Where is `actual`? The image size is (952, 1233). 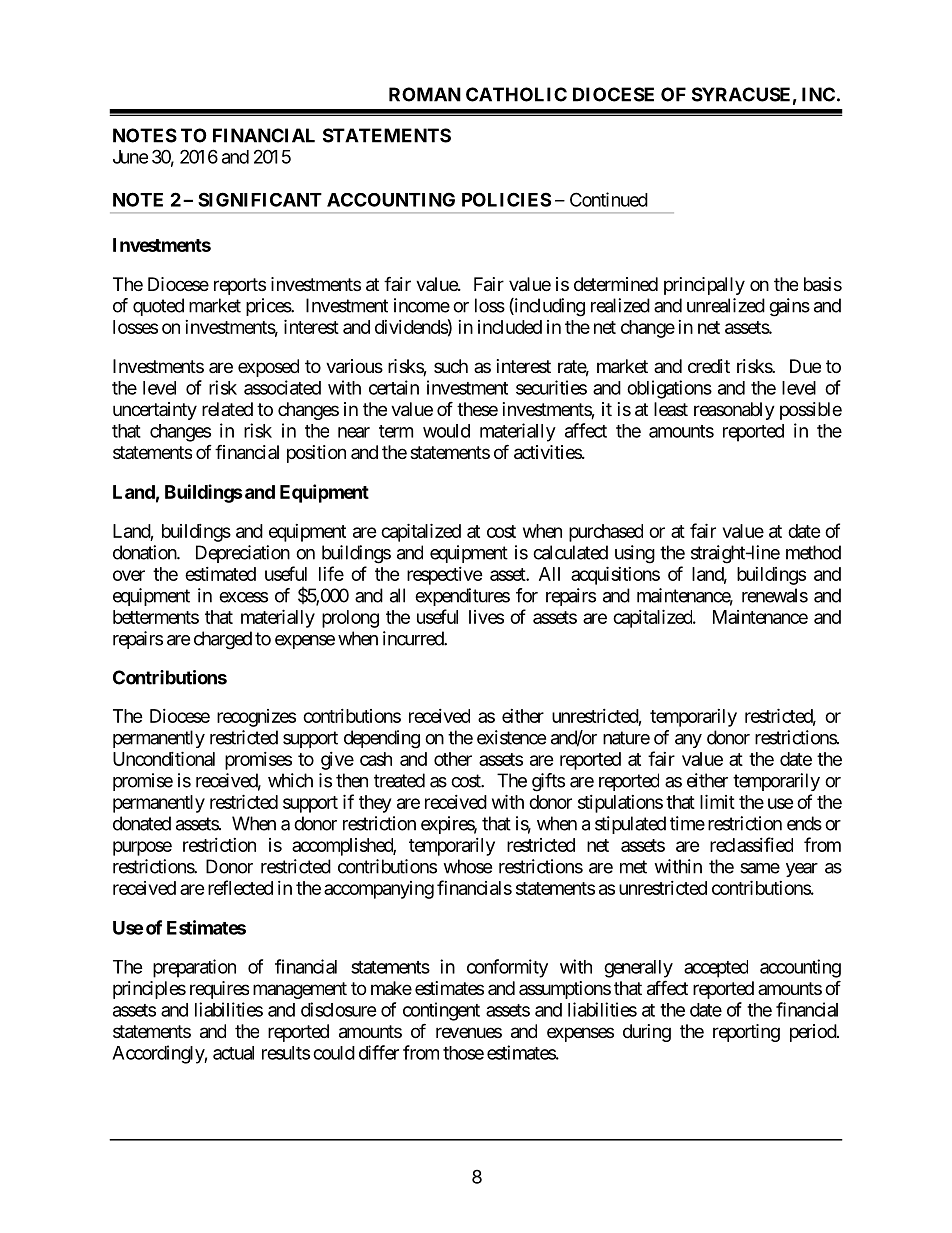
actual is located at coordinates (233, 1053).
